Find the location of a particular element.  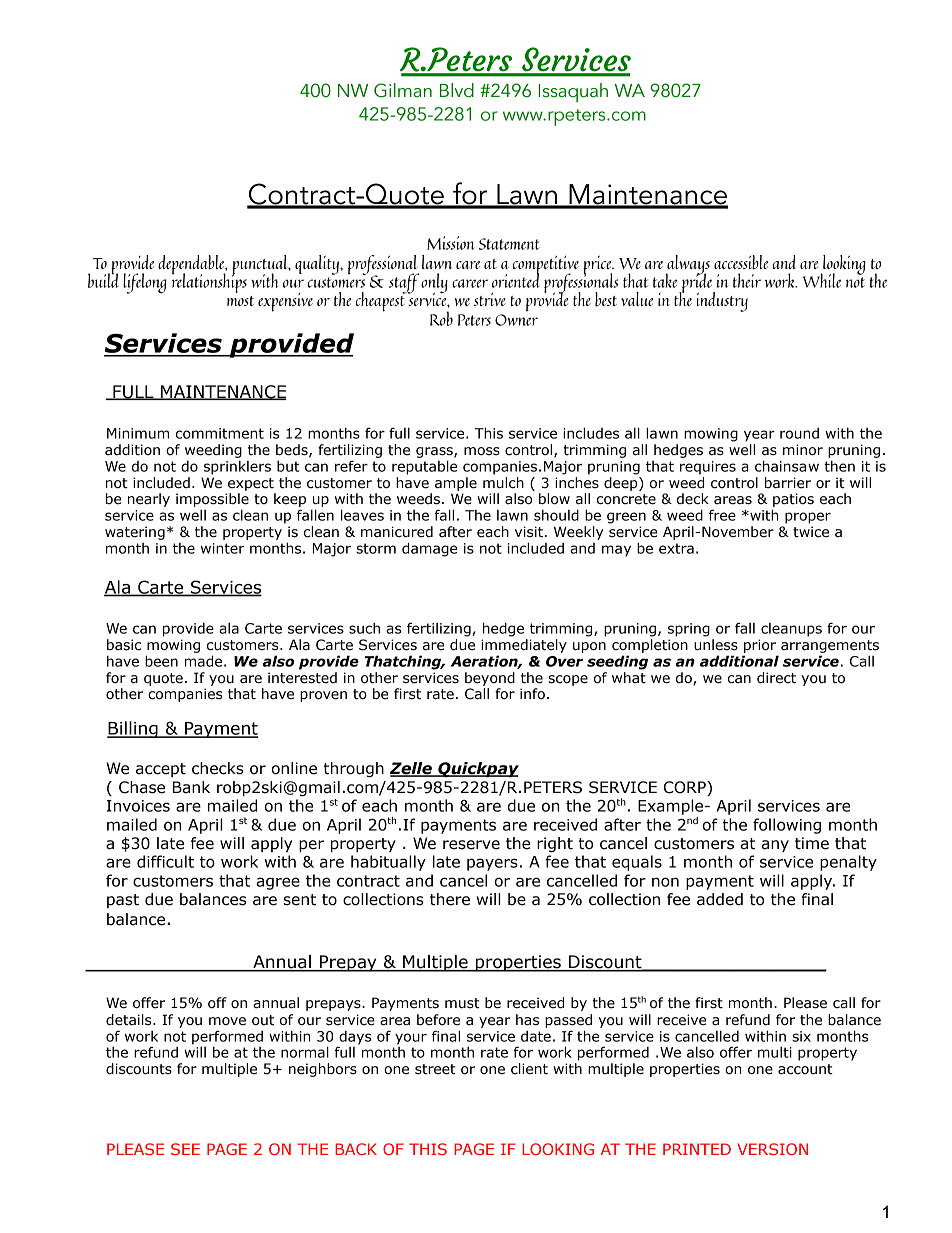

reserve is located at coordinates (471, 845).
